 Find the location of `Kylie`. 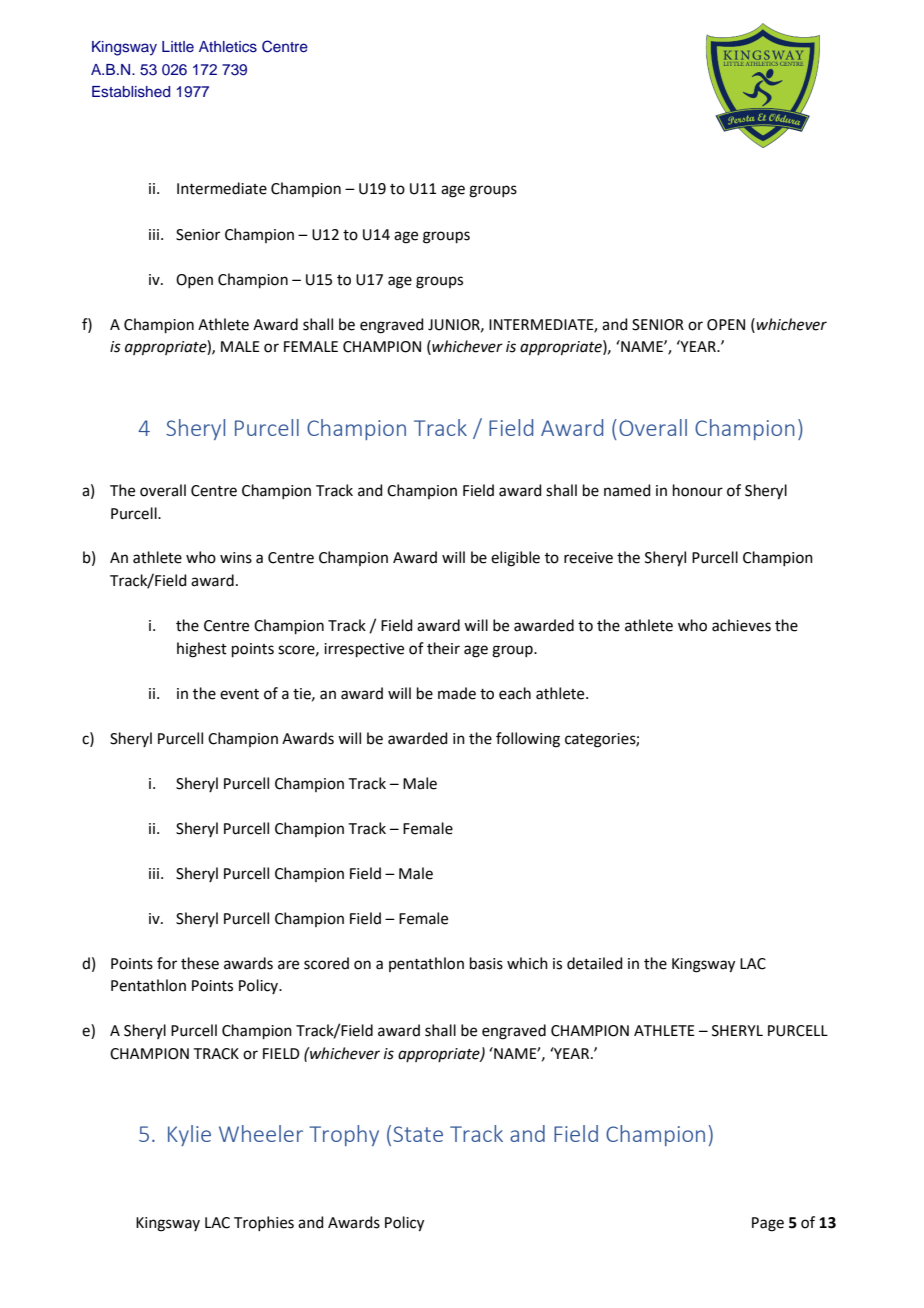

Kylie is located at coordinates (189, 1135).
